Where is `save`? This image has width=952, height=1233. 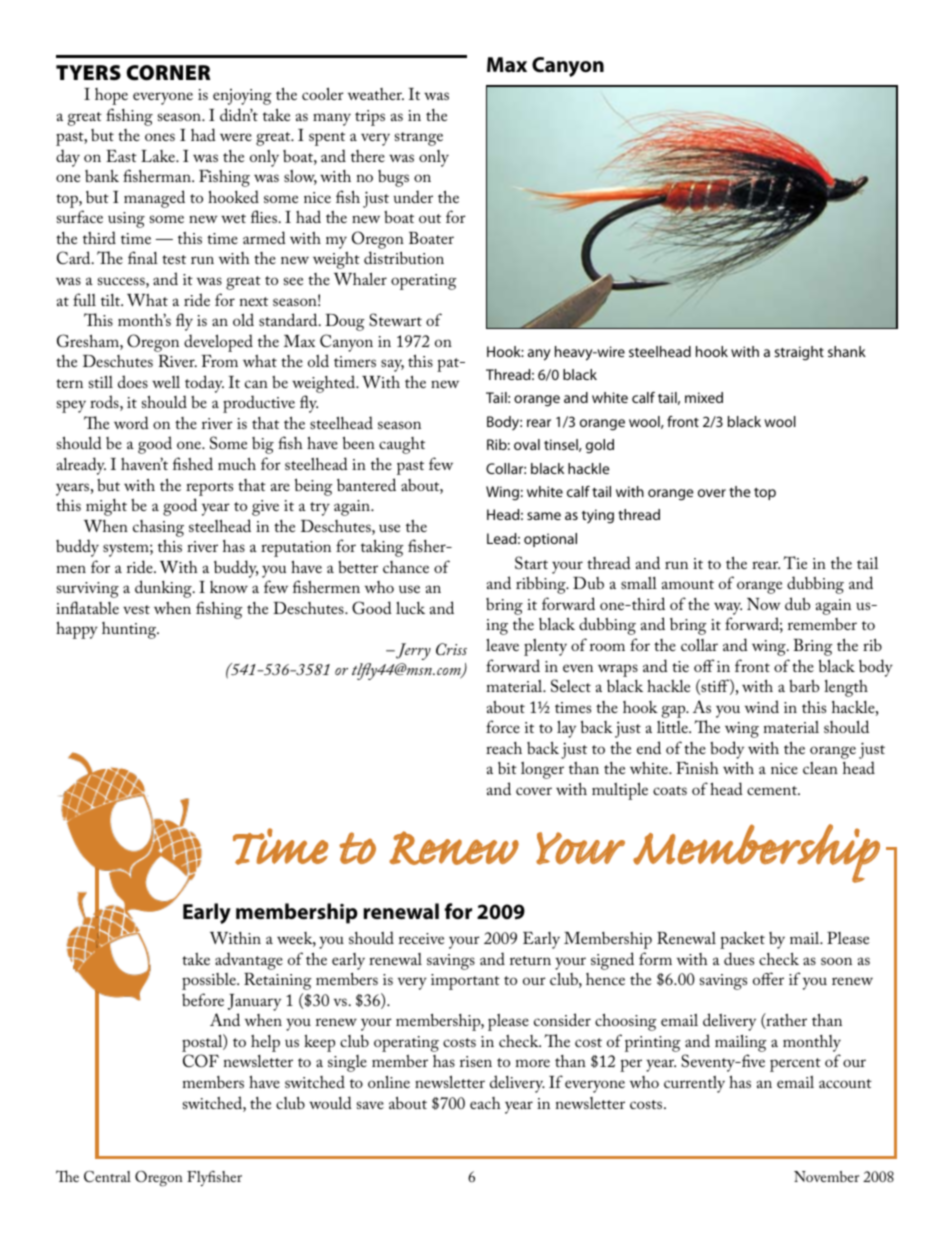
save is located at coordinates (370, 1105).
